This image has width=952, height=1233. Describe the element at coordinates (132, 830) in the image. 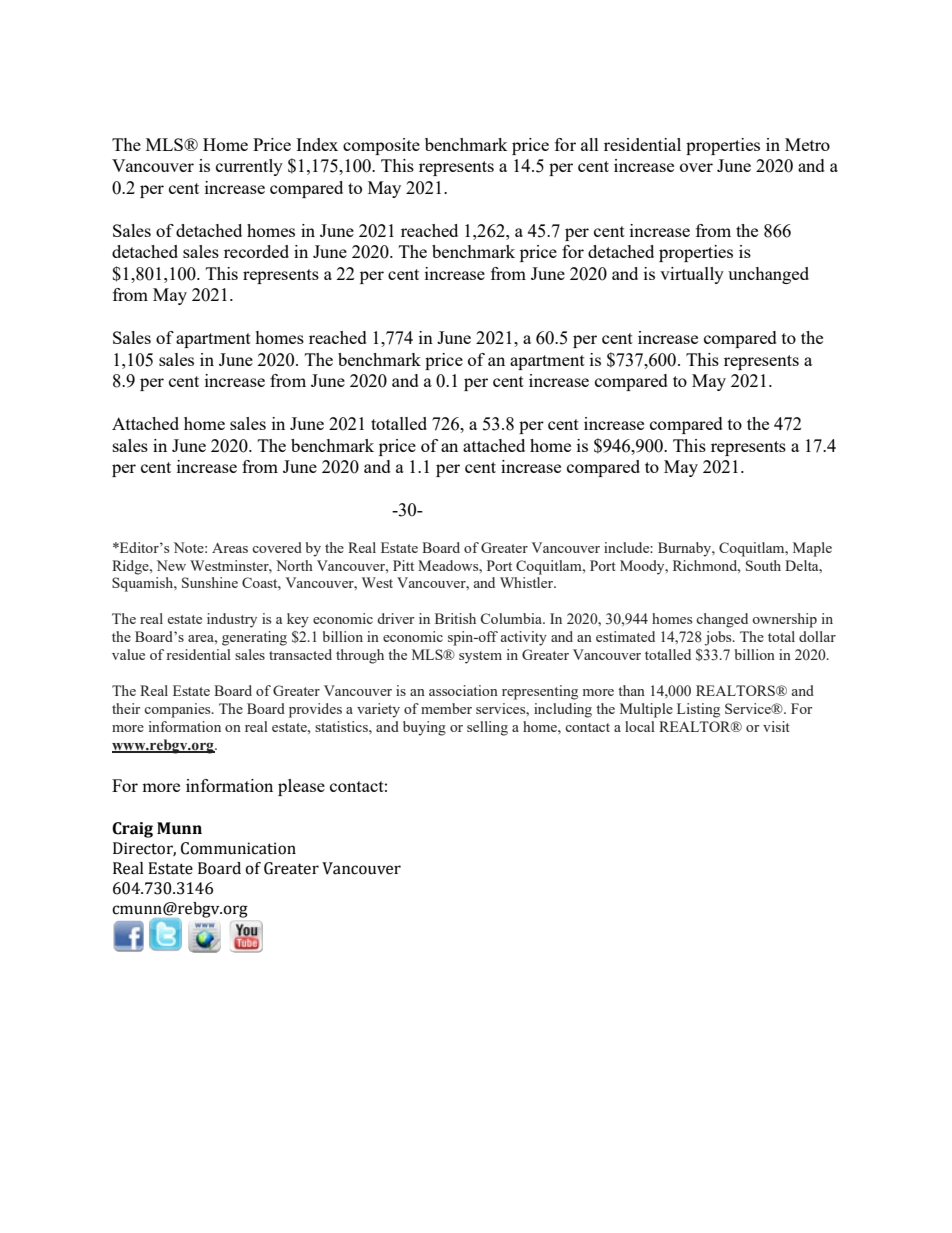

I see `Craig` at that location.
